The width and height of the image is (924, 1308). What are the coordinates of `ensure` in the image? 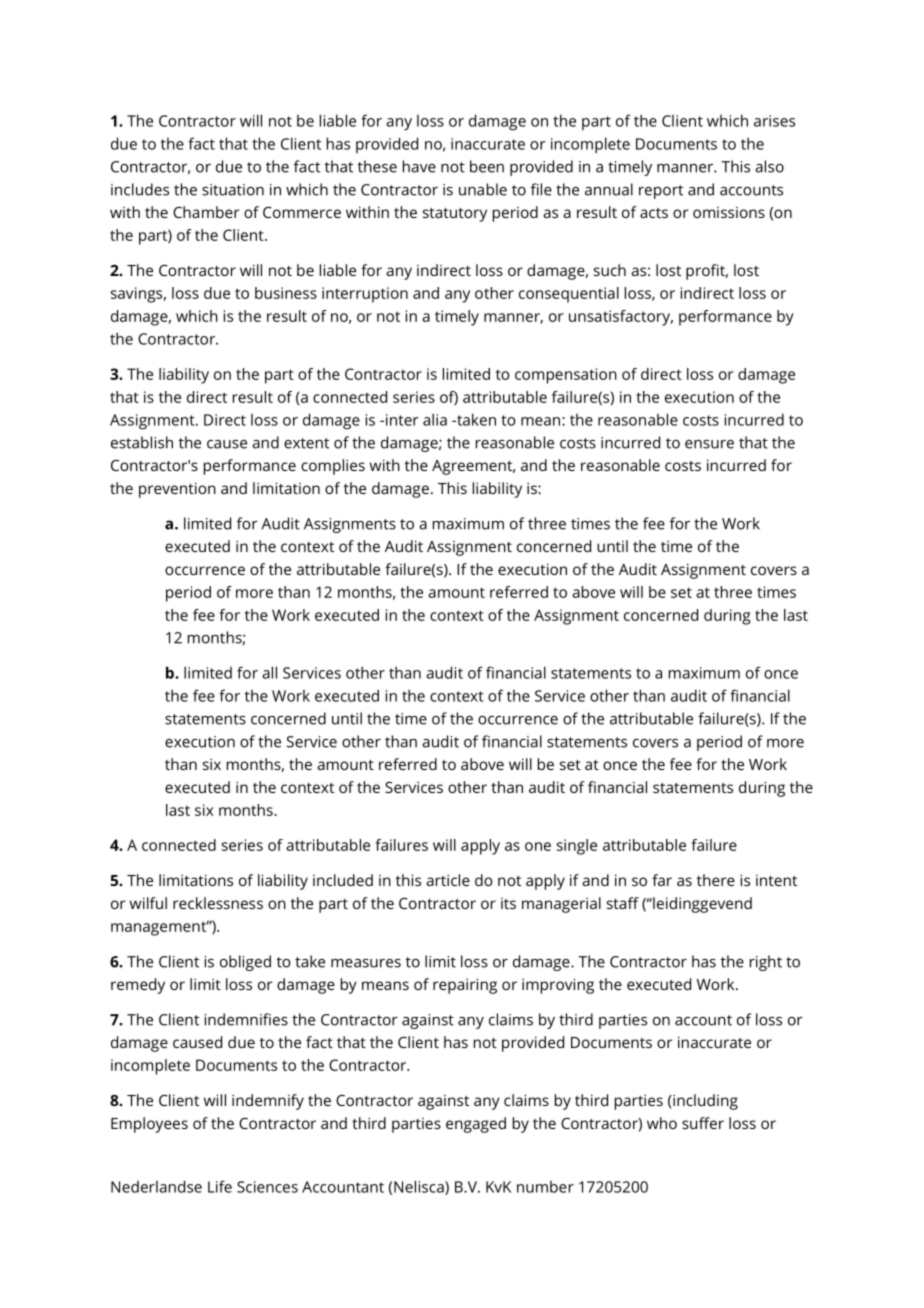 It's located at (709, 444).
